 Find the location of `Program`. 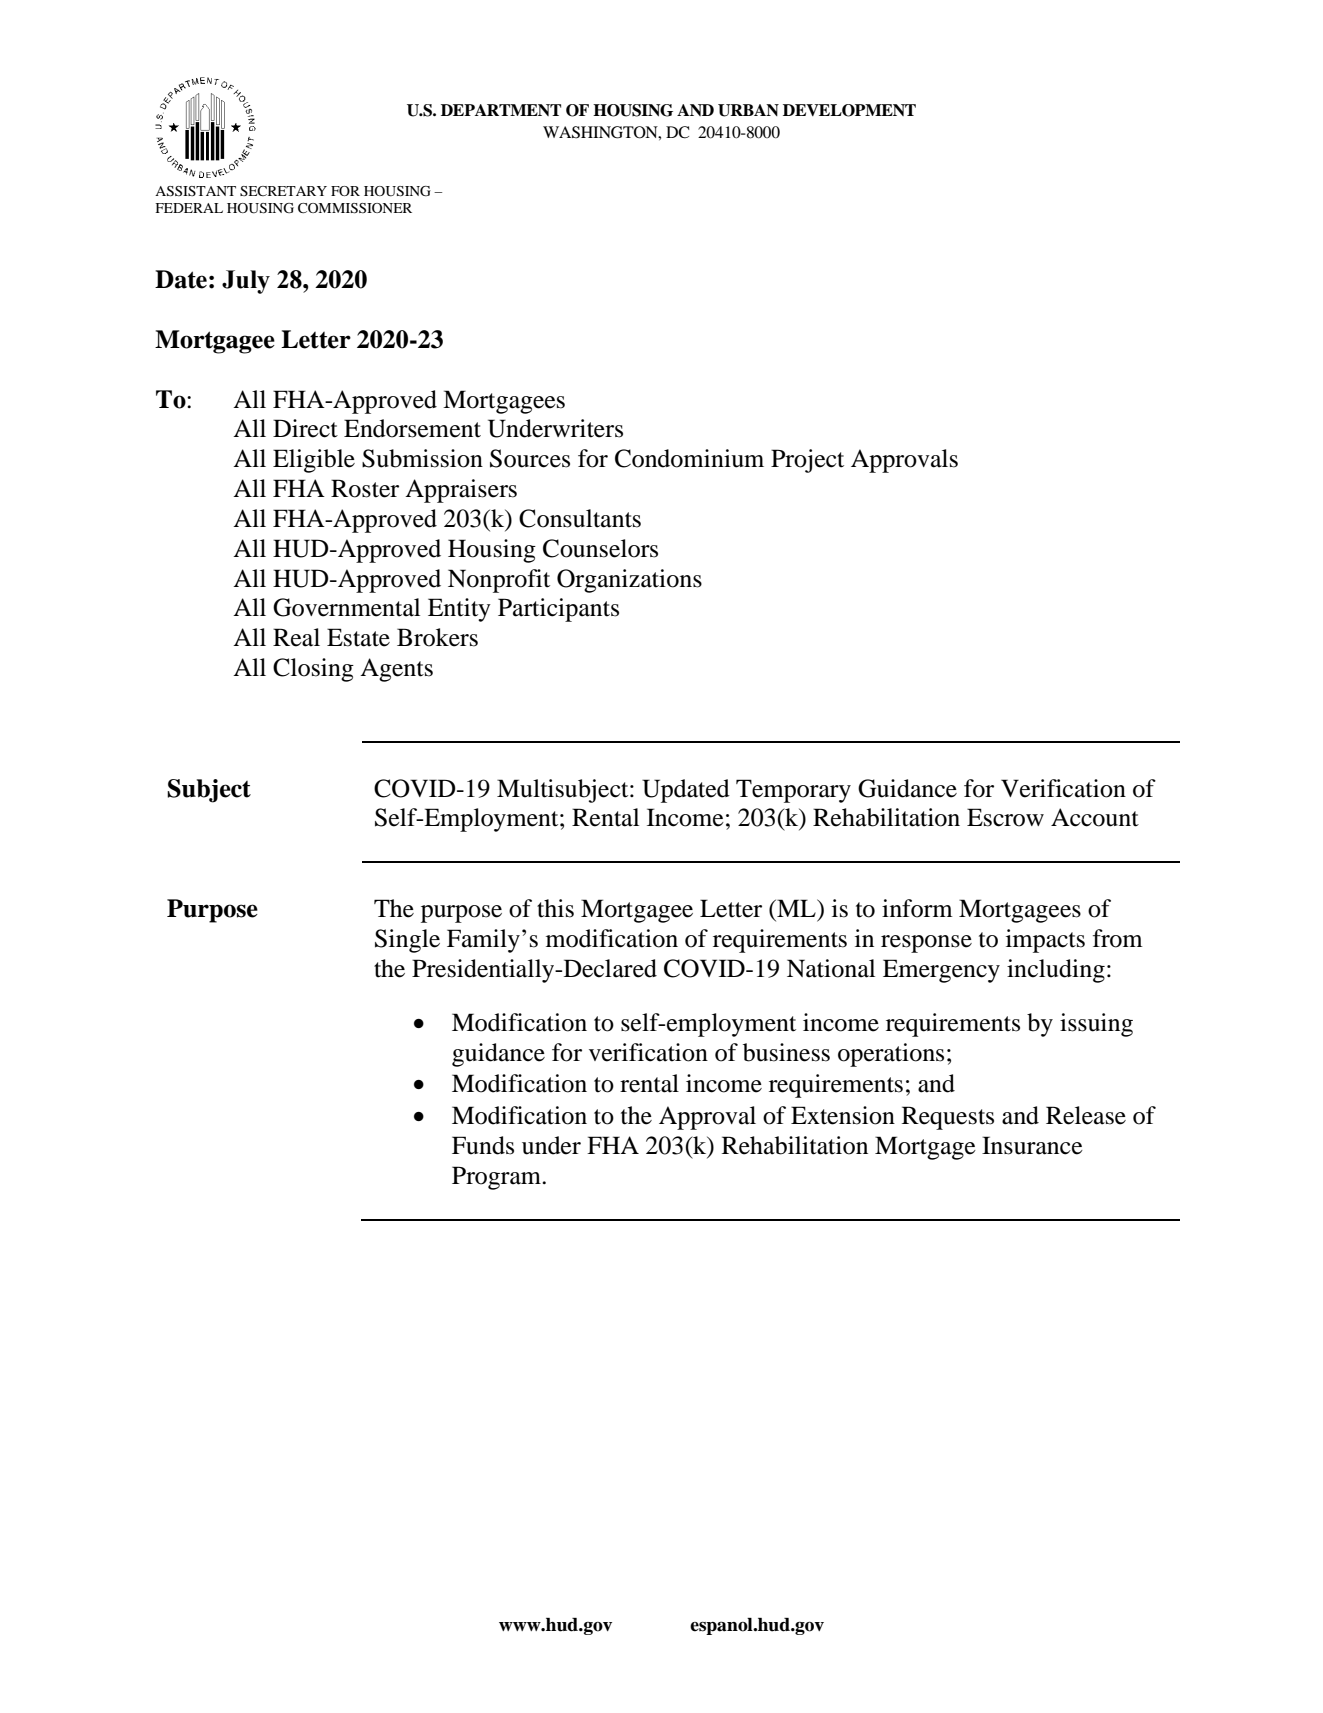

Program is located at coordinates (497, 1178).
